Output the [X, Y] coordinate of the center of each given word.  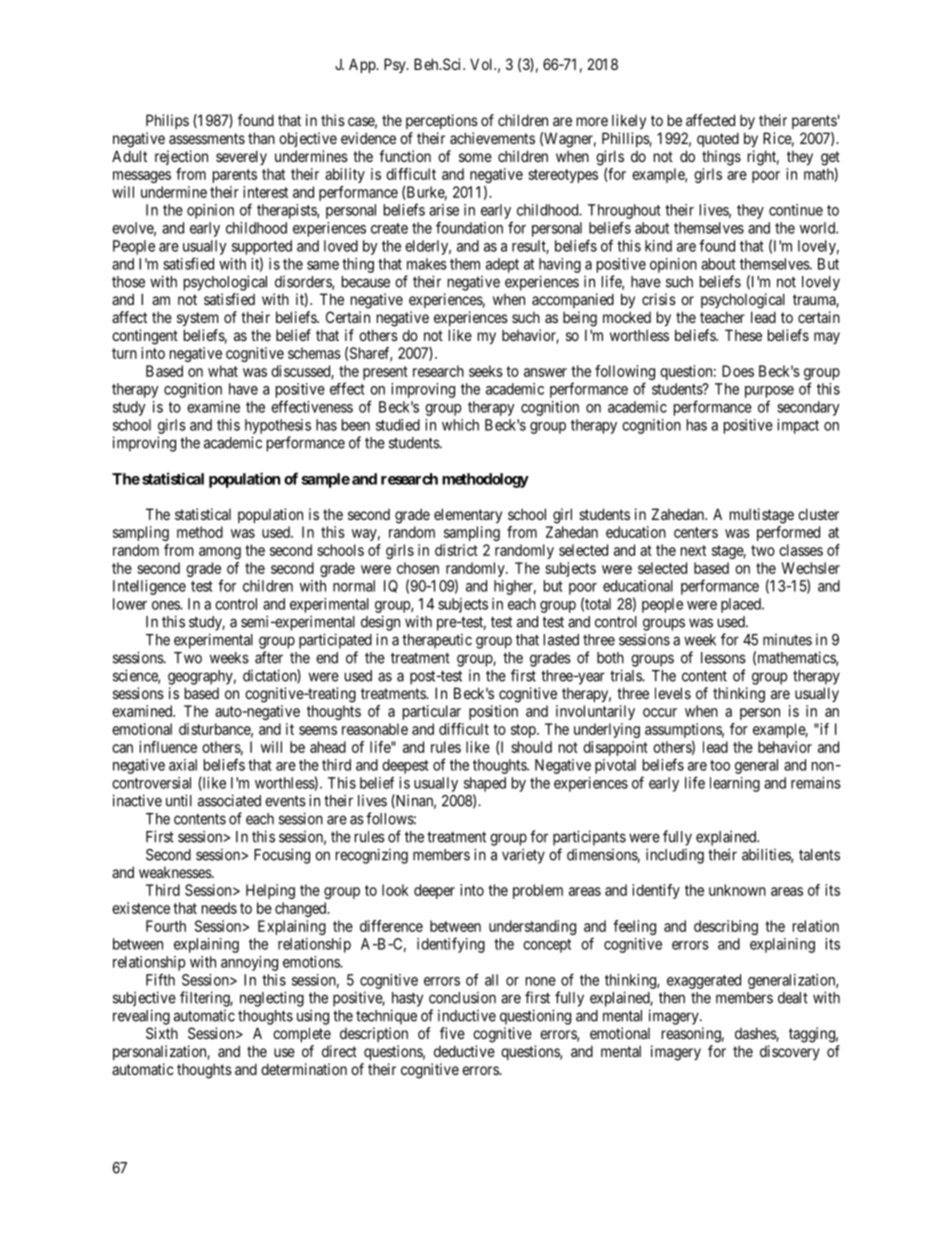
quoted [718, 139]
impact [798, 426]
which [460, 425]
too [720, 765]
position [493, 712]
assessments [207, 138]
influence [168, 747]
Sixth [162, 1033]
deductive [464, 1051]
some [475, 157]
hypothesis [278, 426]
